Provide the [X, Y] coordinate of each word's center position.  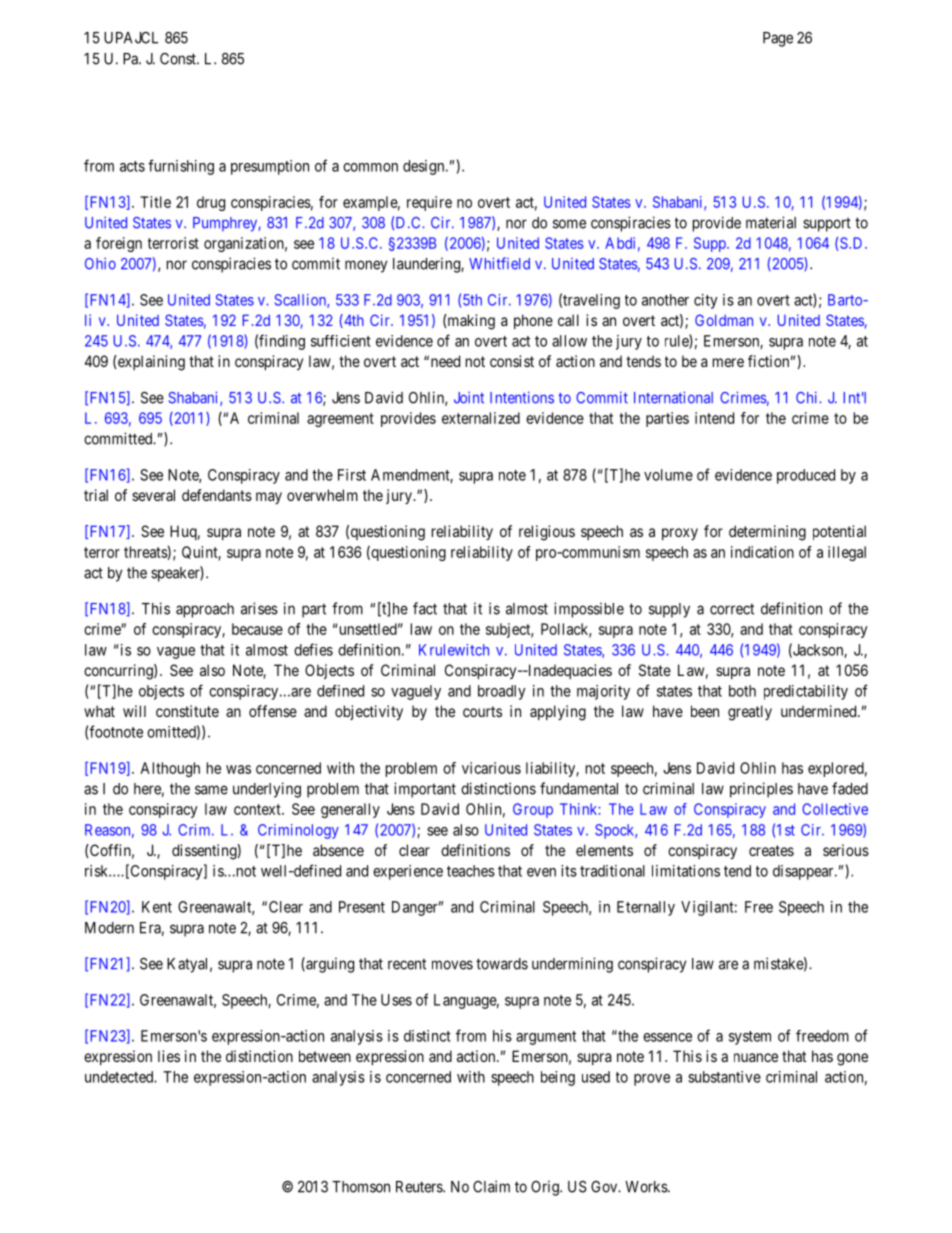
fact [425, 608]
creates [771, 850]
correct [732, 609]
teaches [471, 871]
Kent [157, 907]
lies [169, 1056]
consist [512, 361]
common [370, 167]
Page [778, 39]
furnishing [181, 167]
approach [205, 610]
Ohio [100, 264]
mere [728, 362]
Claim [491, 1186]
